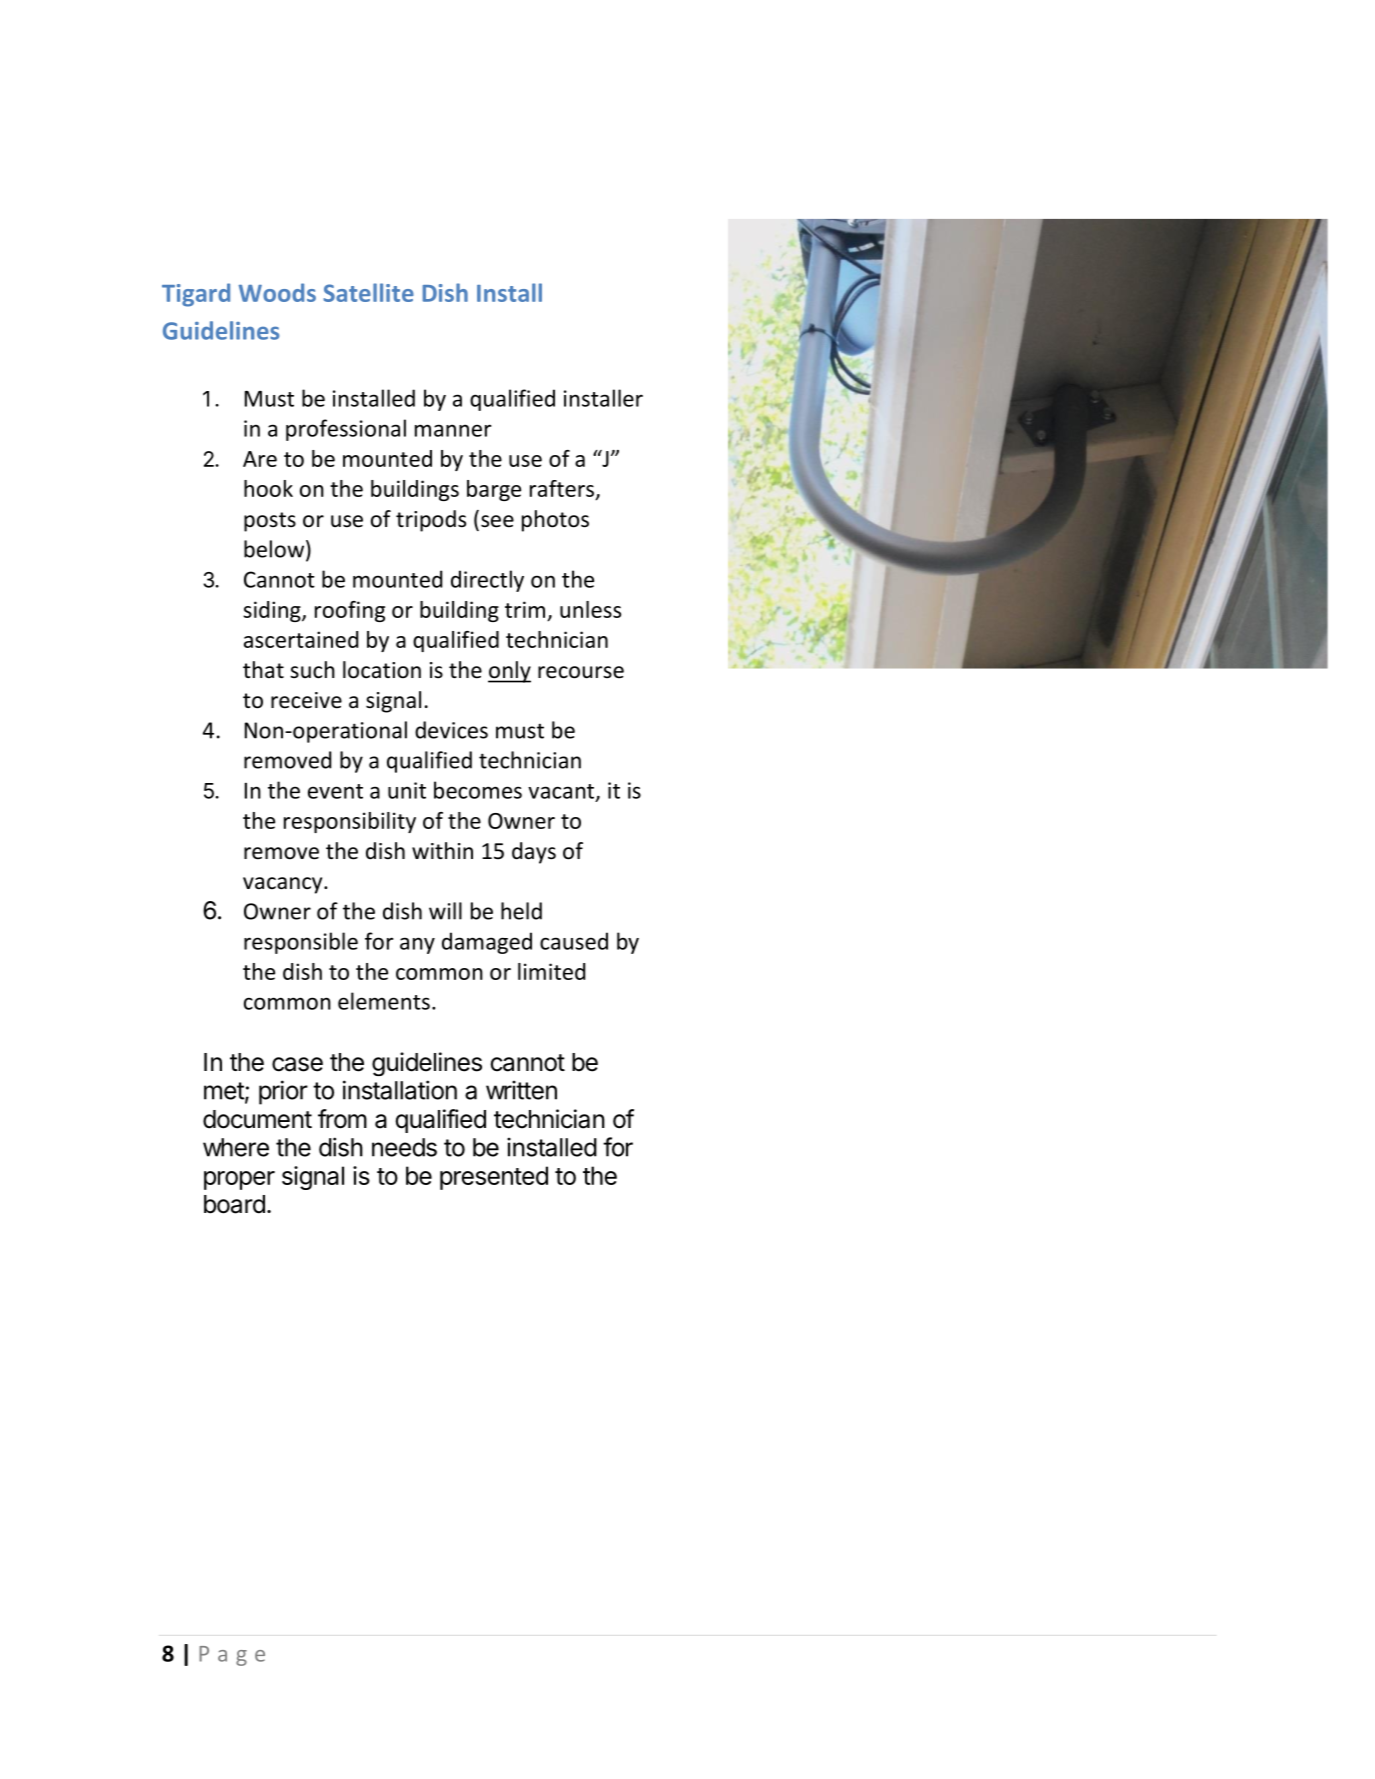  Describe the element at coordinates (562, 792) in the document. I see `vacant` at that location.
